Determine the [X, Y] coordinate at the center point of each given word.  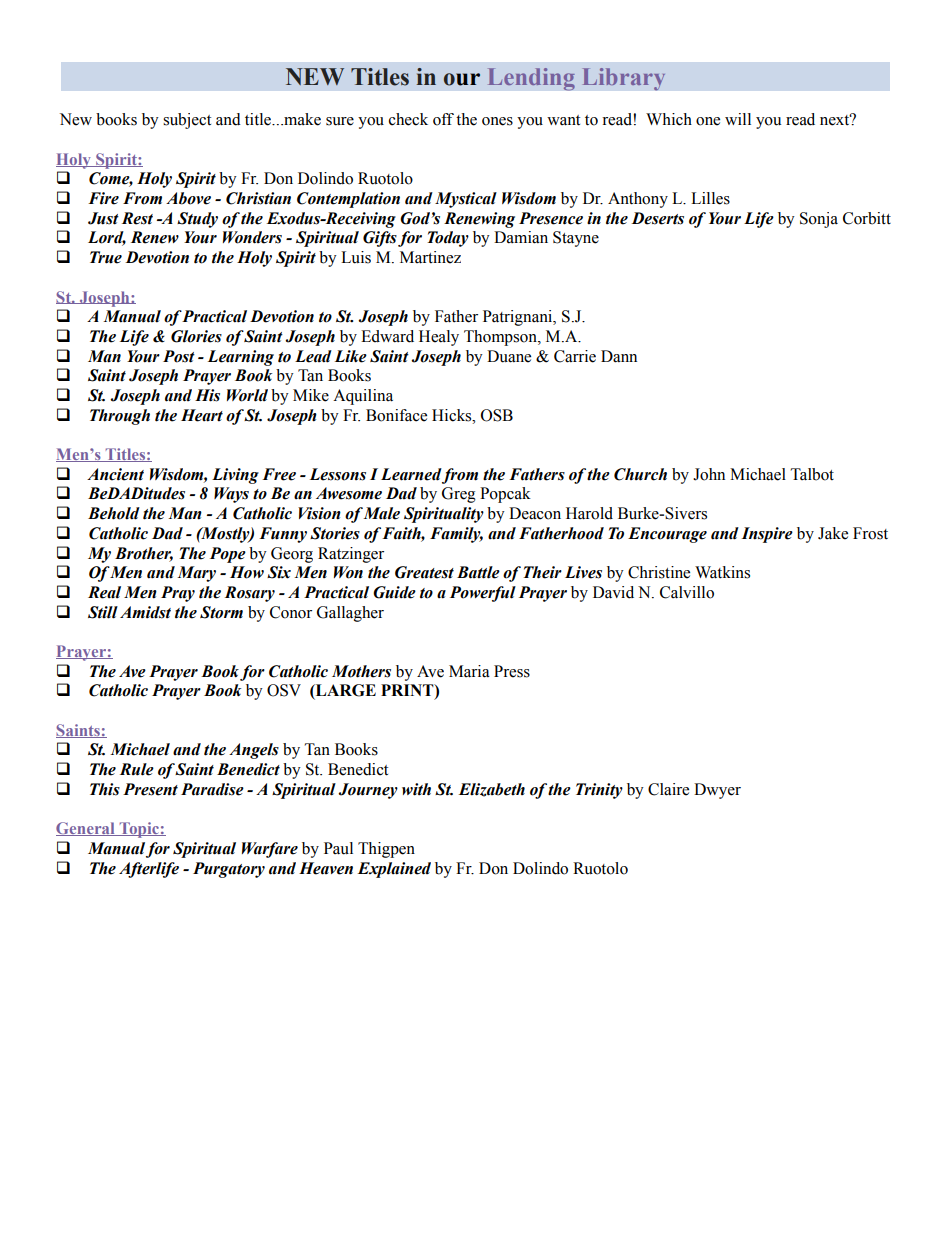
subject [187, 121]
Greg [459, 495]
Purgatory [229, 870]
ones [497, 121]
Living [235, 476]
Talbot [812, 474]
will [738, 119]
